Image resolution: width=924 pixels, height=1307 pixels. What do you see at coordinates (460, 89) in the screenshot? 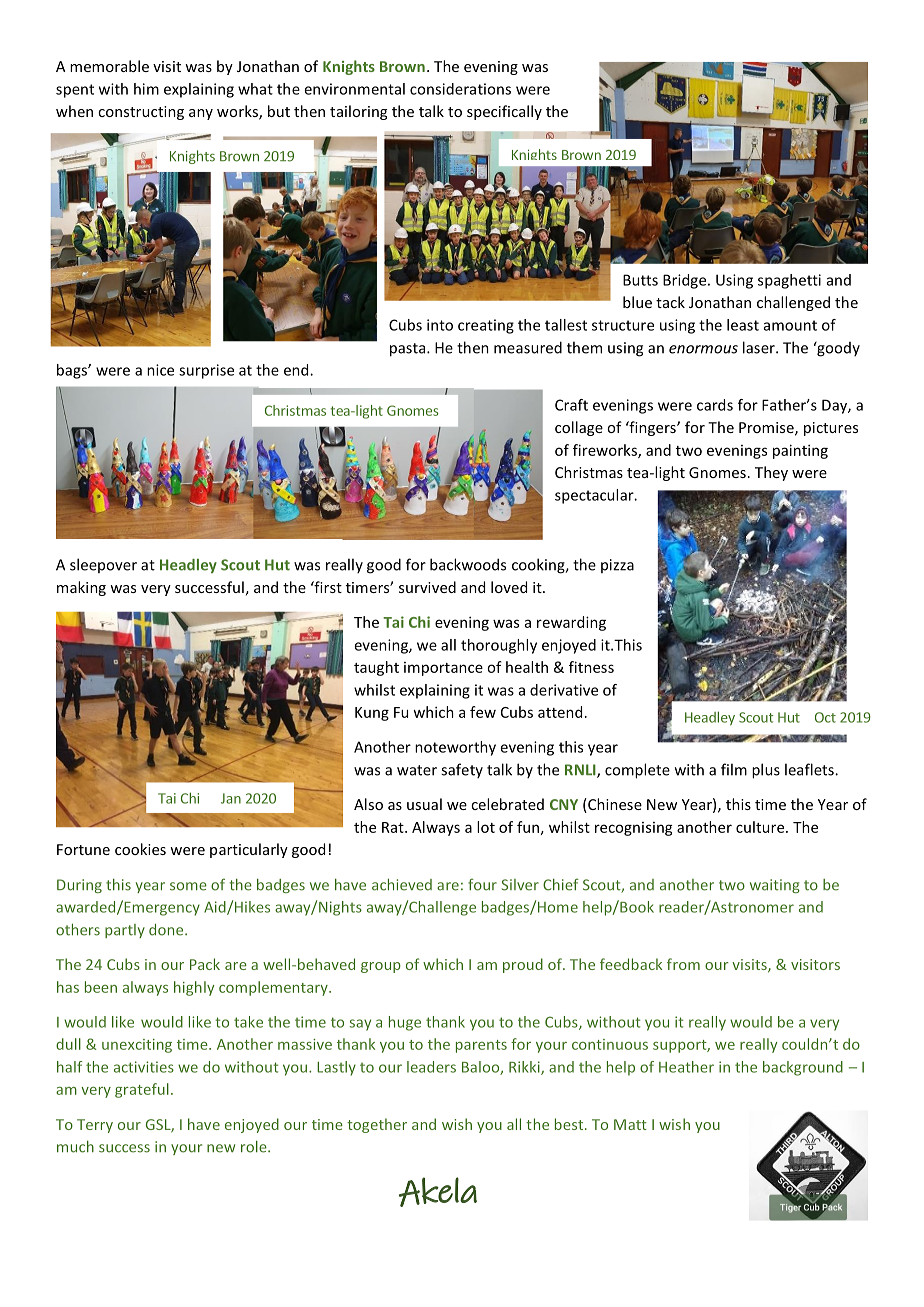
I see `considerations` at bounding box center [460, 89].
